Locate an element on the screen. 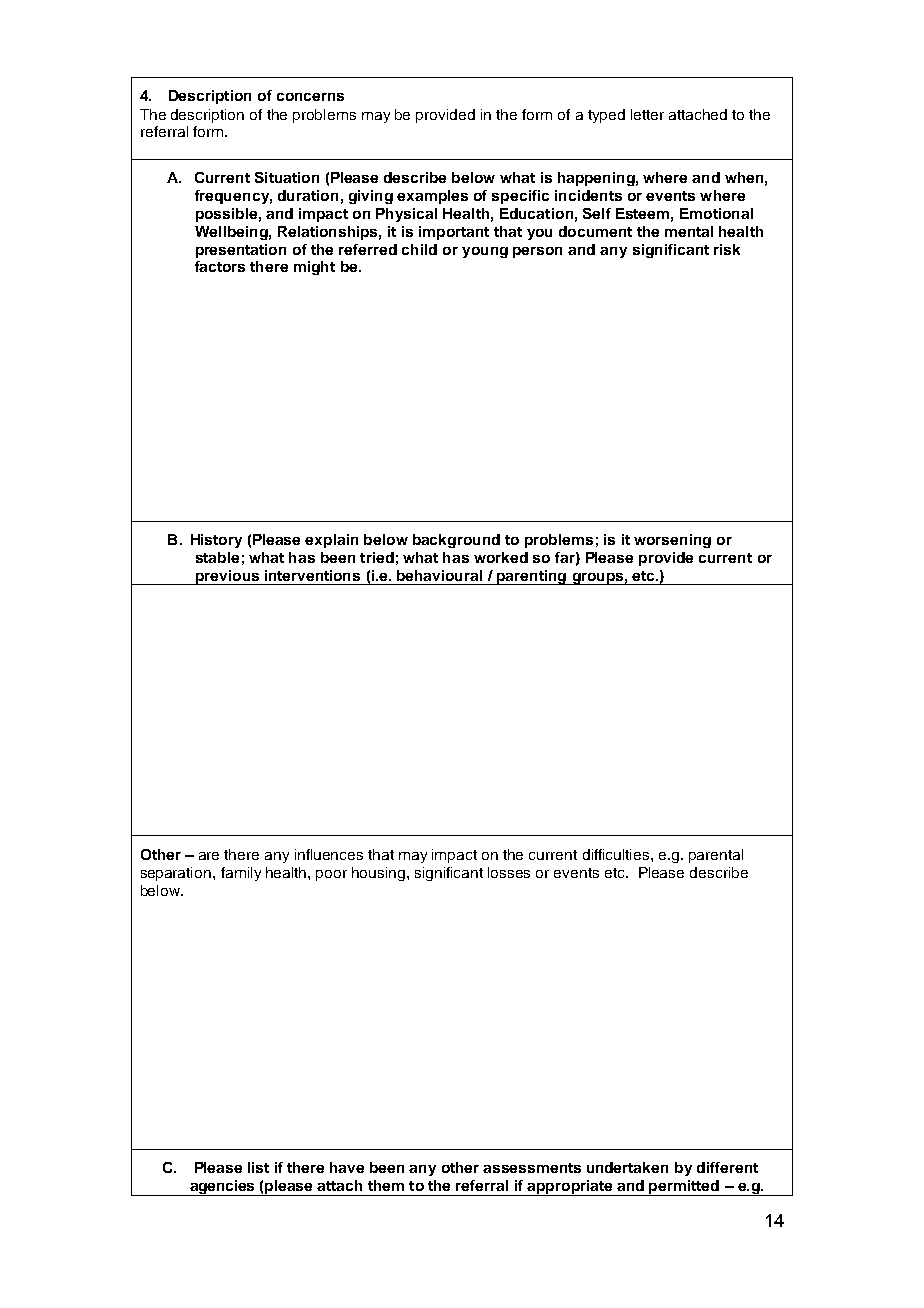 This screenshot has height=1308, width=924. examples is located at coordinates (432, 197).
